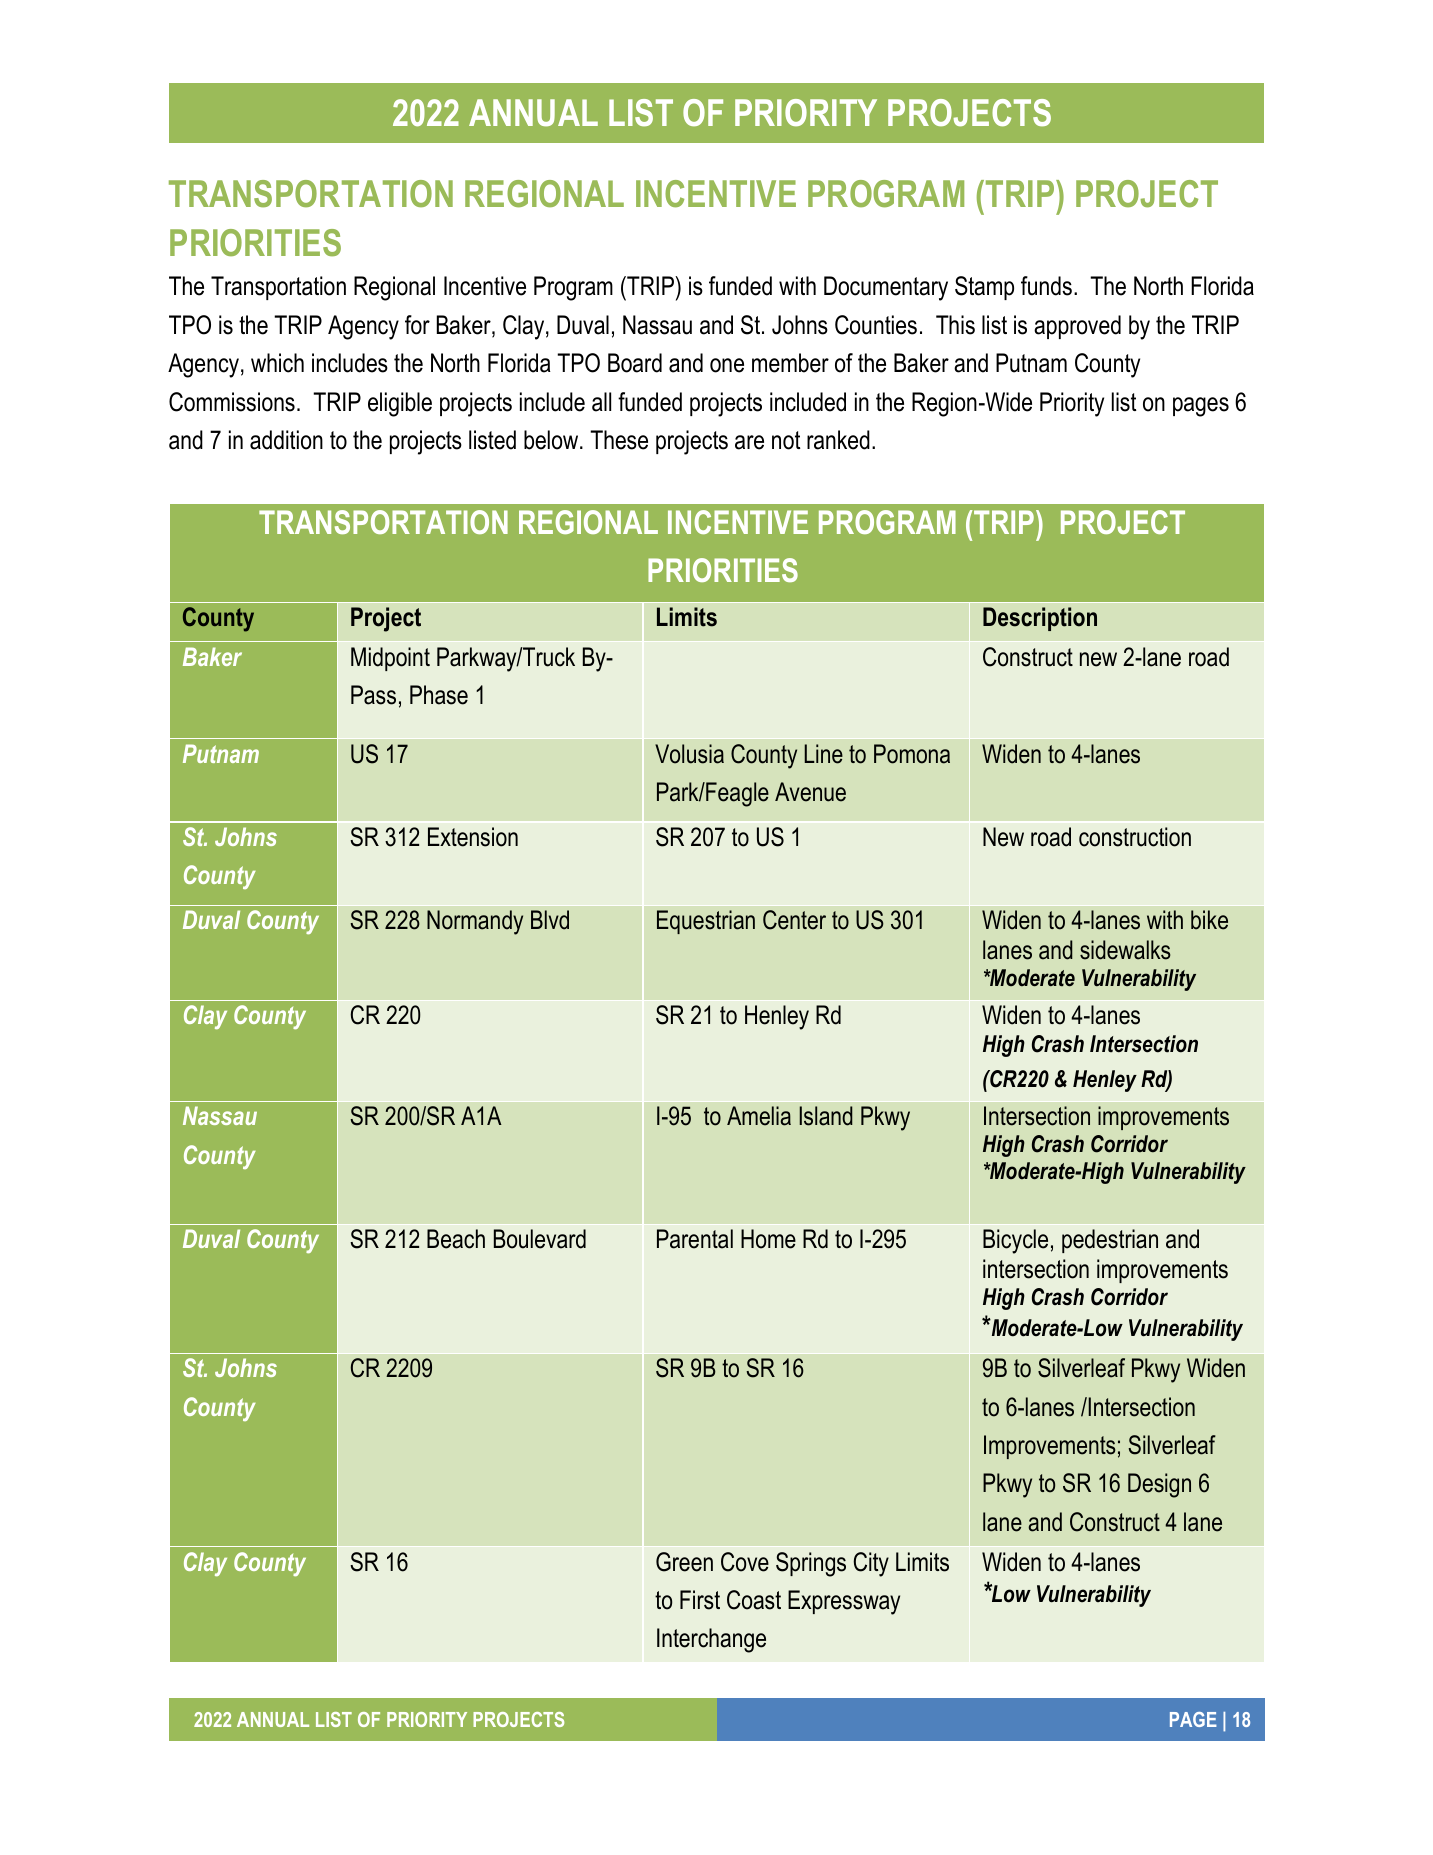 This screenshot has height=1855, width=1433. I want to click on Line, so click(823, 754).
